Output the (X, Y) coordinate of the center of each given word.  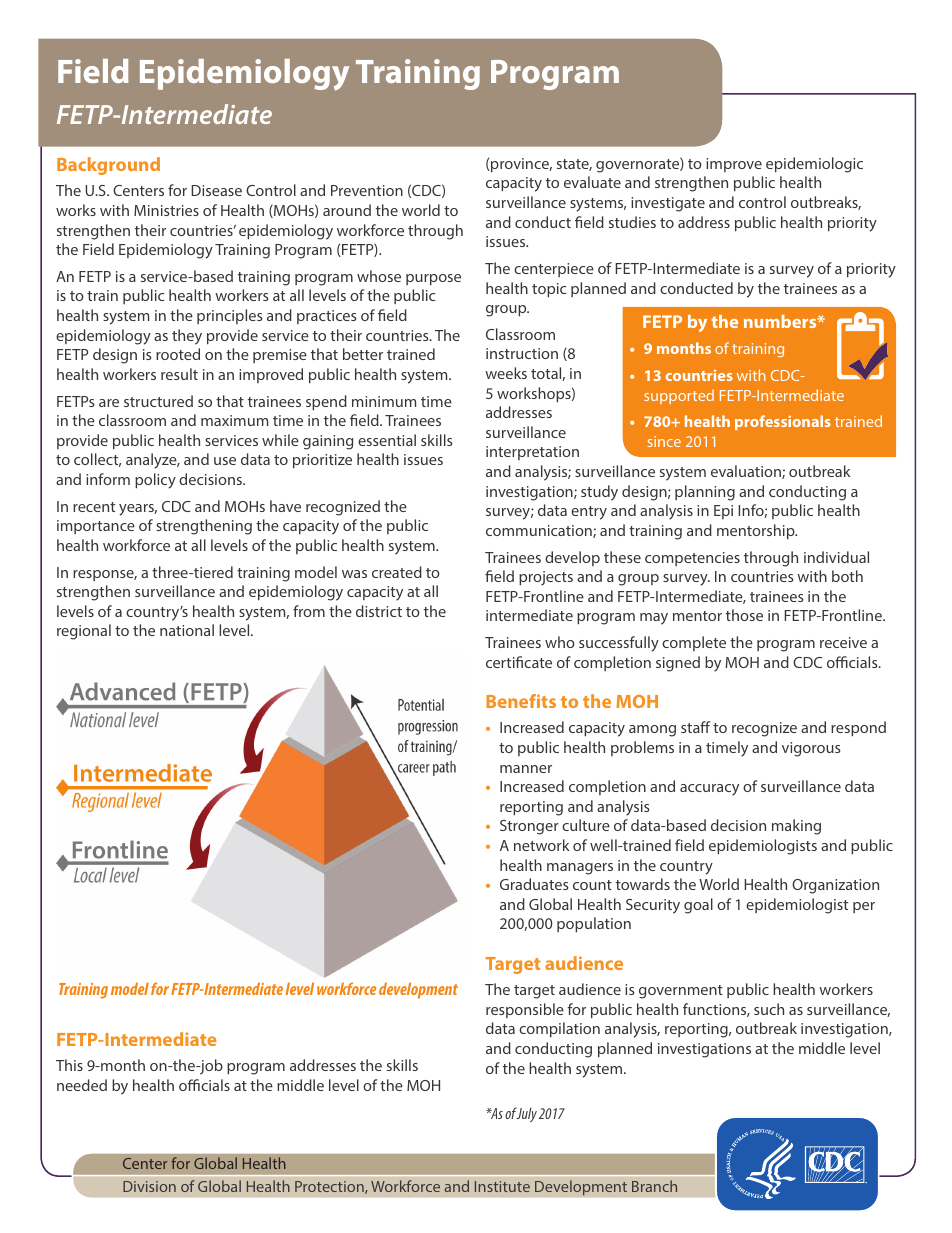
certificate (519, 662)
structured (158, 401)
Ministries (166, 210)
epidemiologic (814, 165)
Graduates (534, 884)
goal (698, 906)
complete (694, 643)
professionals (783, 422)
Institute (502, 1186)
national (187, 630)
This (69, 1065)
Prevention (367, 190)
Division (149, 1186)
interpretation (532, 453)
